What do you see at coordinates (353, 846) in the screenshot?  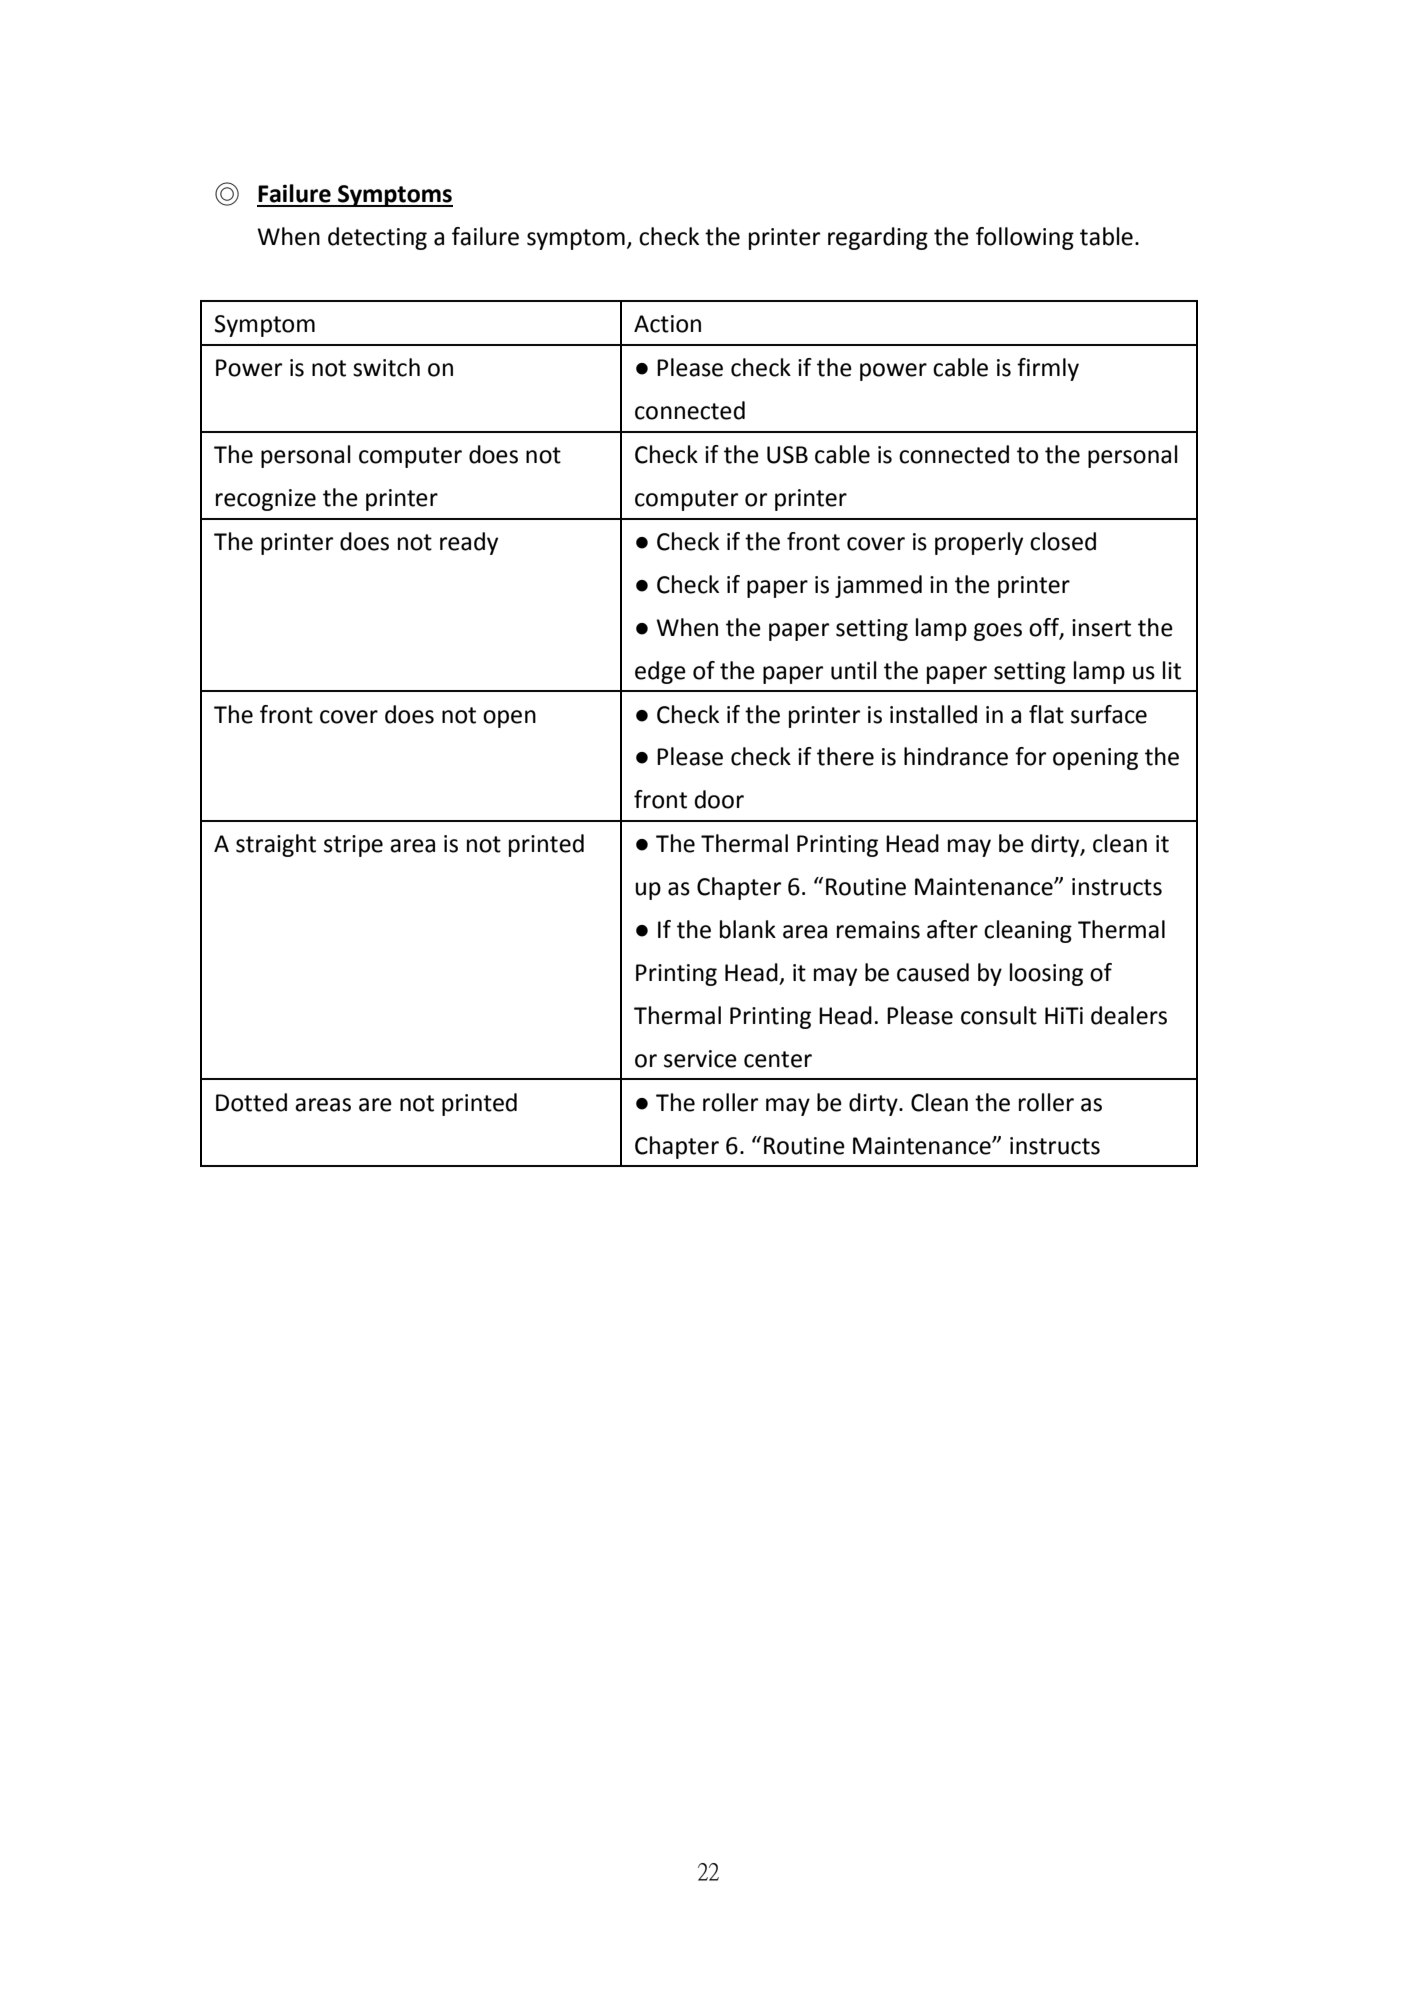 I see `stripe` at bounding box center [353, 846].
